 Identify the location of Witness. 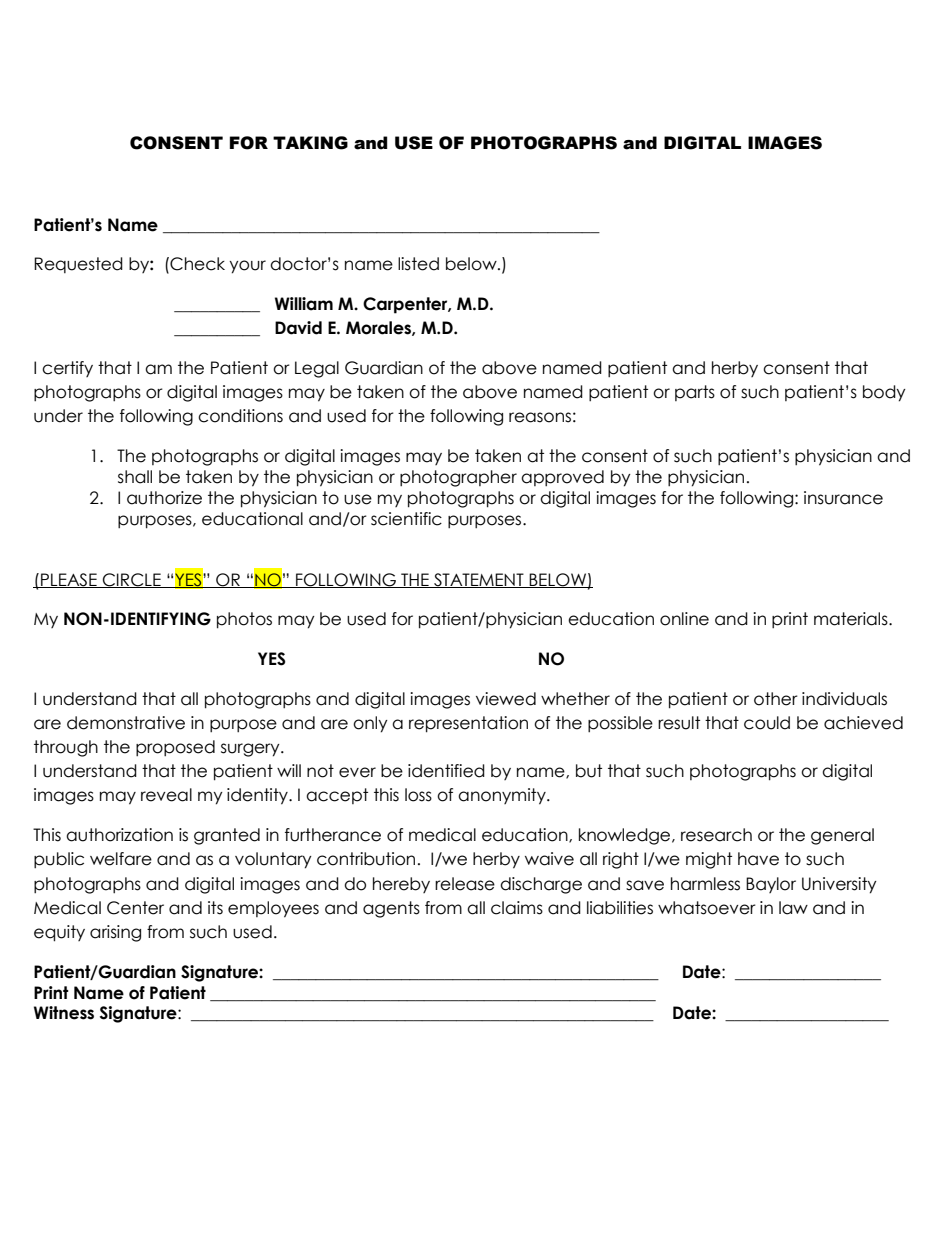
(64, 1013).
